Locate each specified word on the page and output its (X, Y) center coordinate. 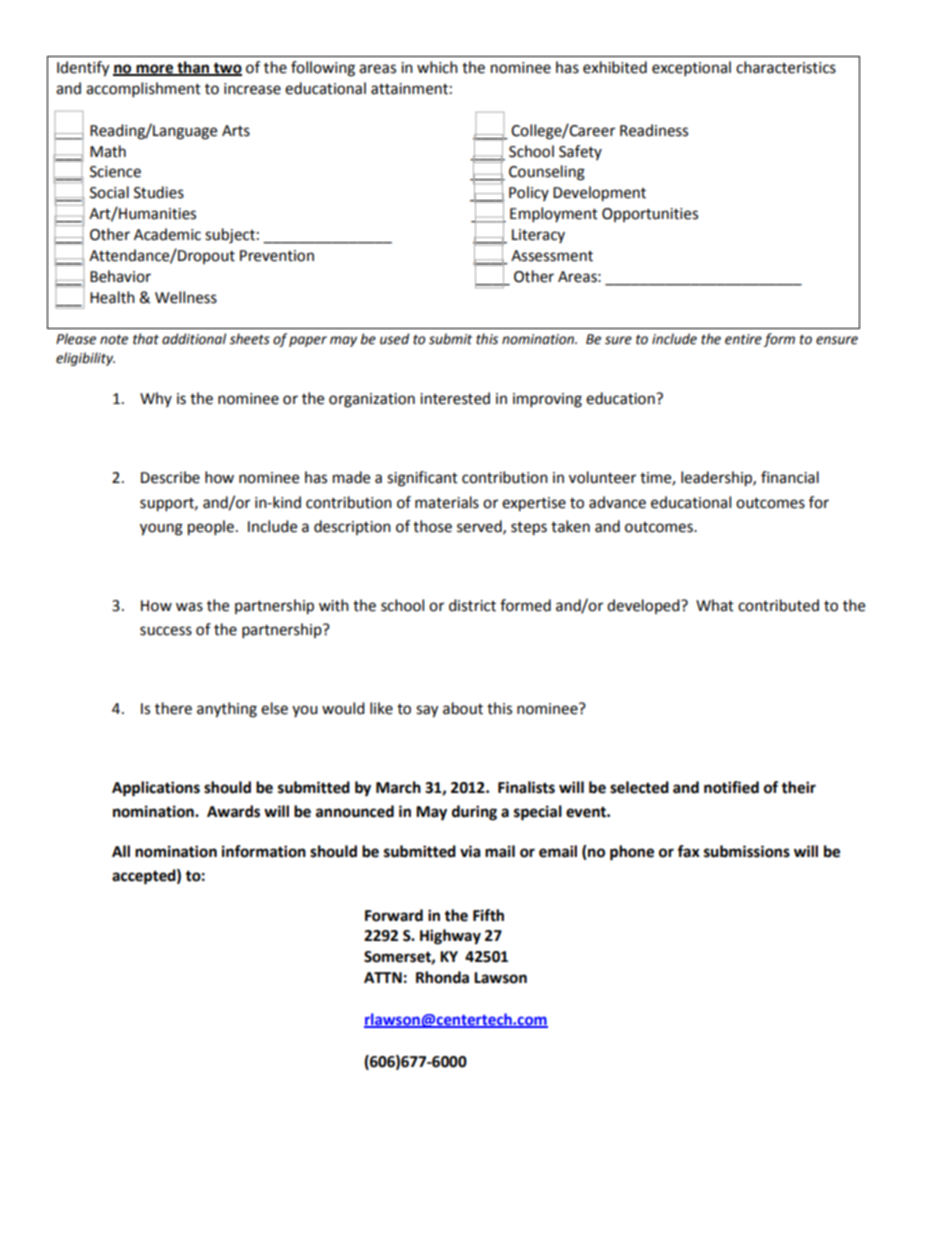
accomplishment (143, 90)
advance (617, 502)
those (432, 526)
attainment (409, 89)
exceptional (691, 69)
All (121, 851)
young (161, 529)
